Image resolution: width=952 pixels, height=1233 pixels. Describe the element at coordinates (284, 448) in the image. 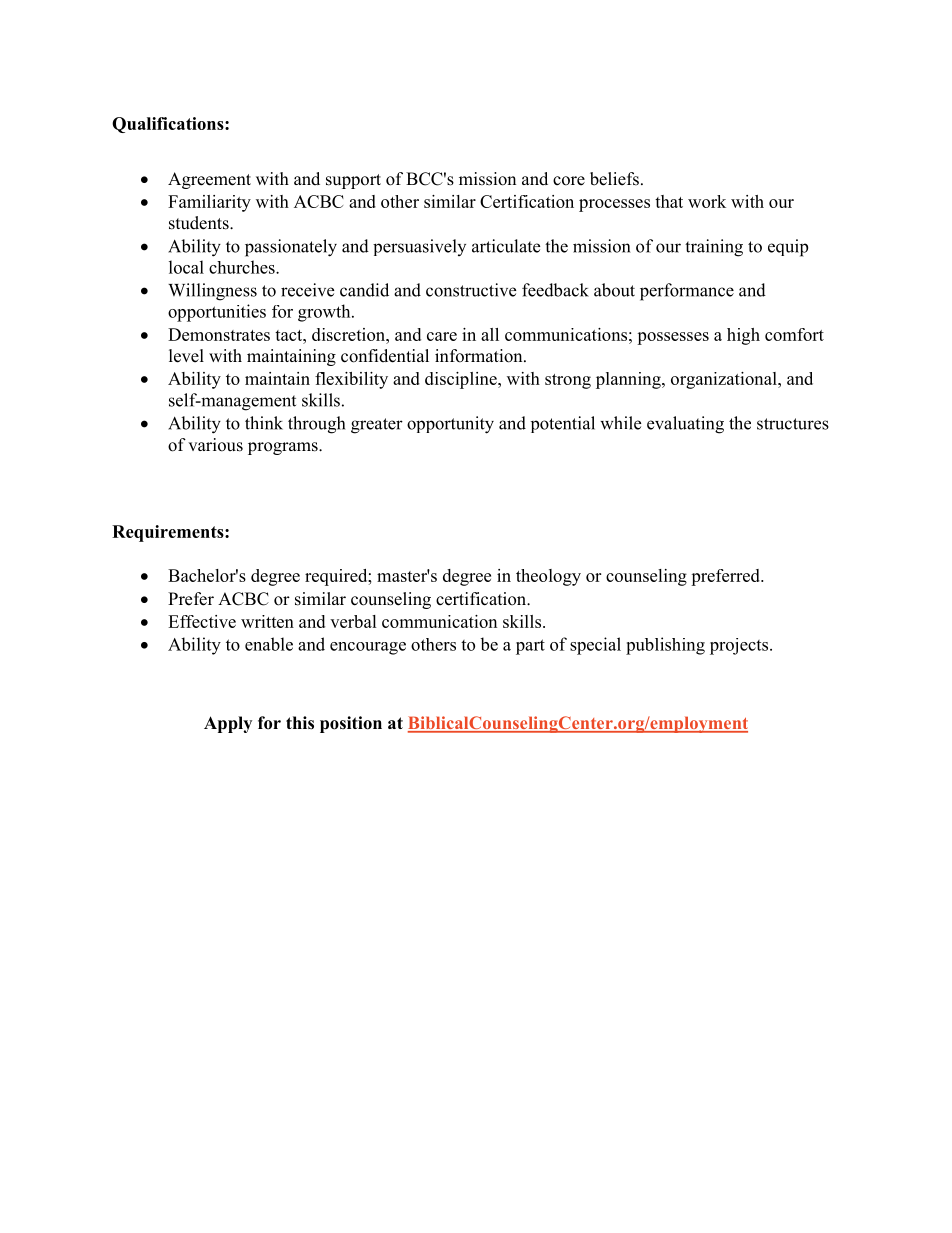

I see `programs` at that location.
